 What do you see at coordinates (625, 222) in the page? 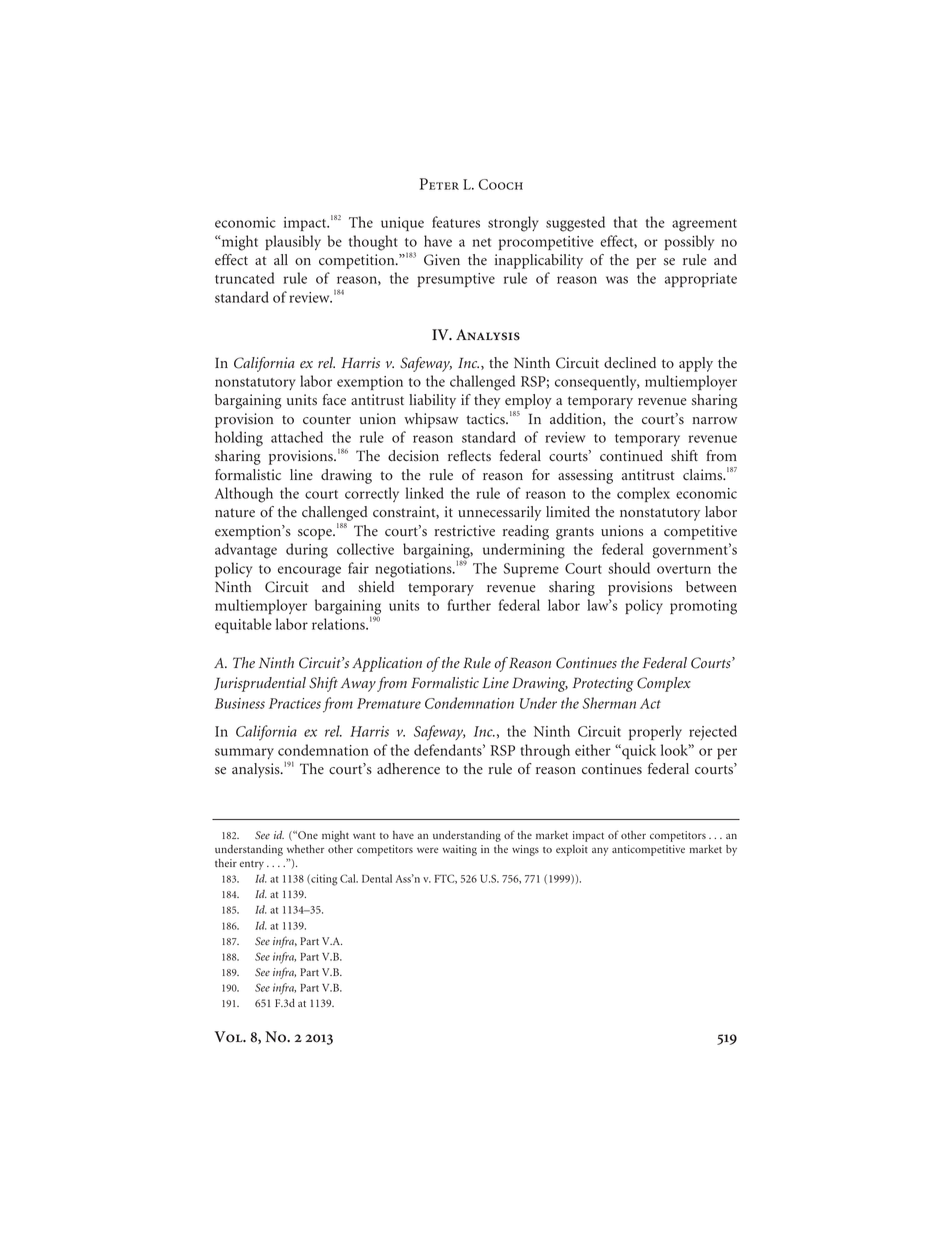
I see `that` at bounding box center [625, 222].
